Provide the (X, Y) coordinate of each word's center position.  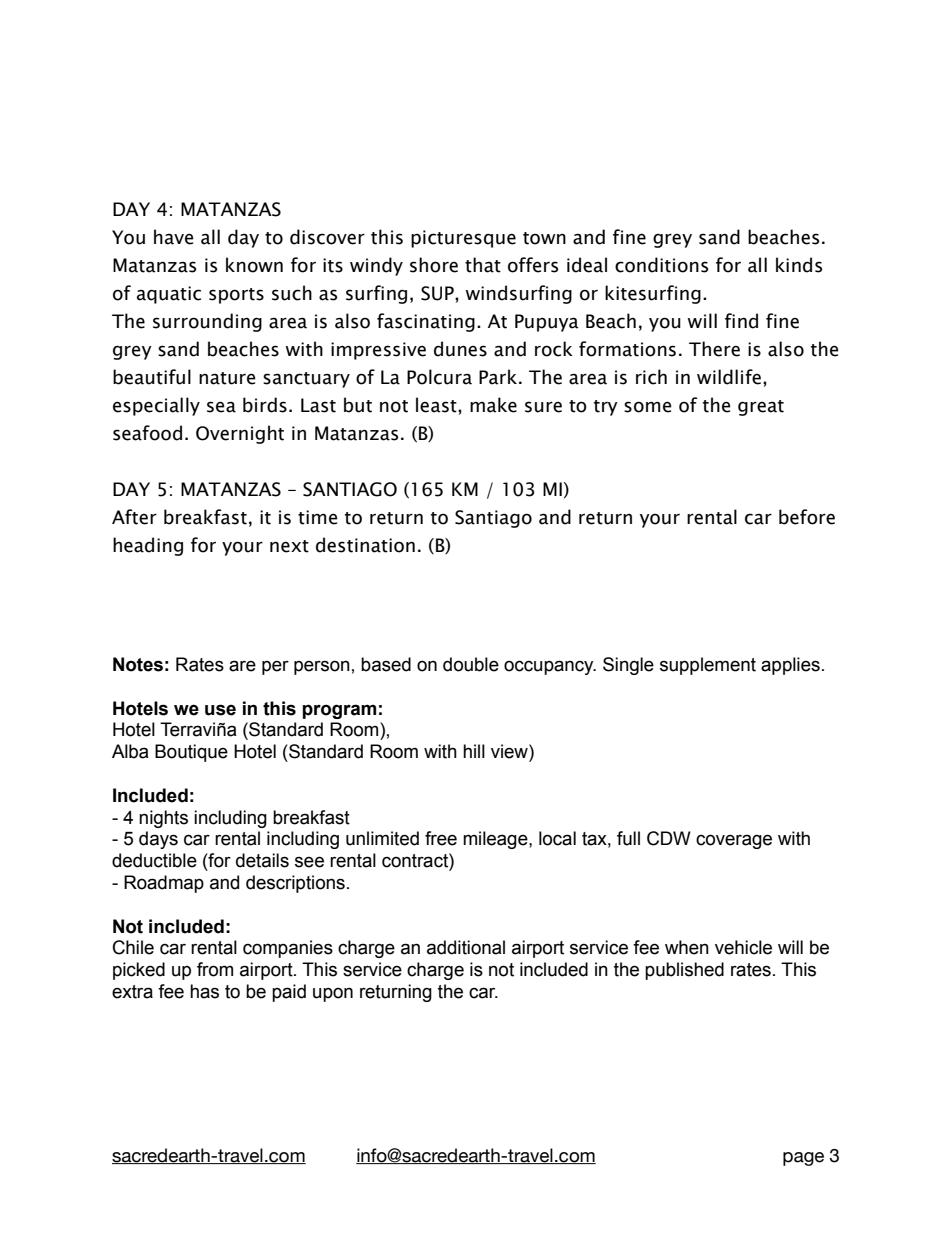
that (483, 265)
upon (333, 994)
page (803, 1159)
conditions (661, 265)
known (254, 265)
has (204, 991)
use (220, 710)
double (471, 664)
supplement (708, 666)
